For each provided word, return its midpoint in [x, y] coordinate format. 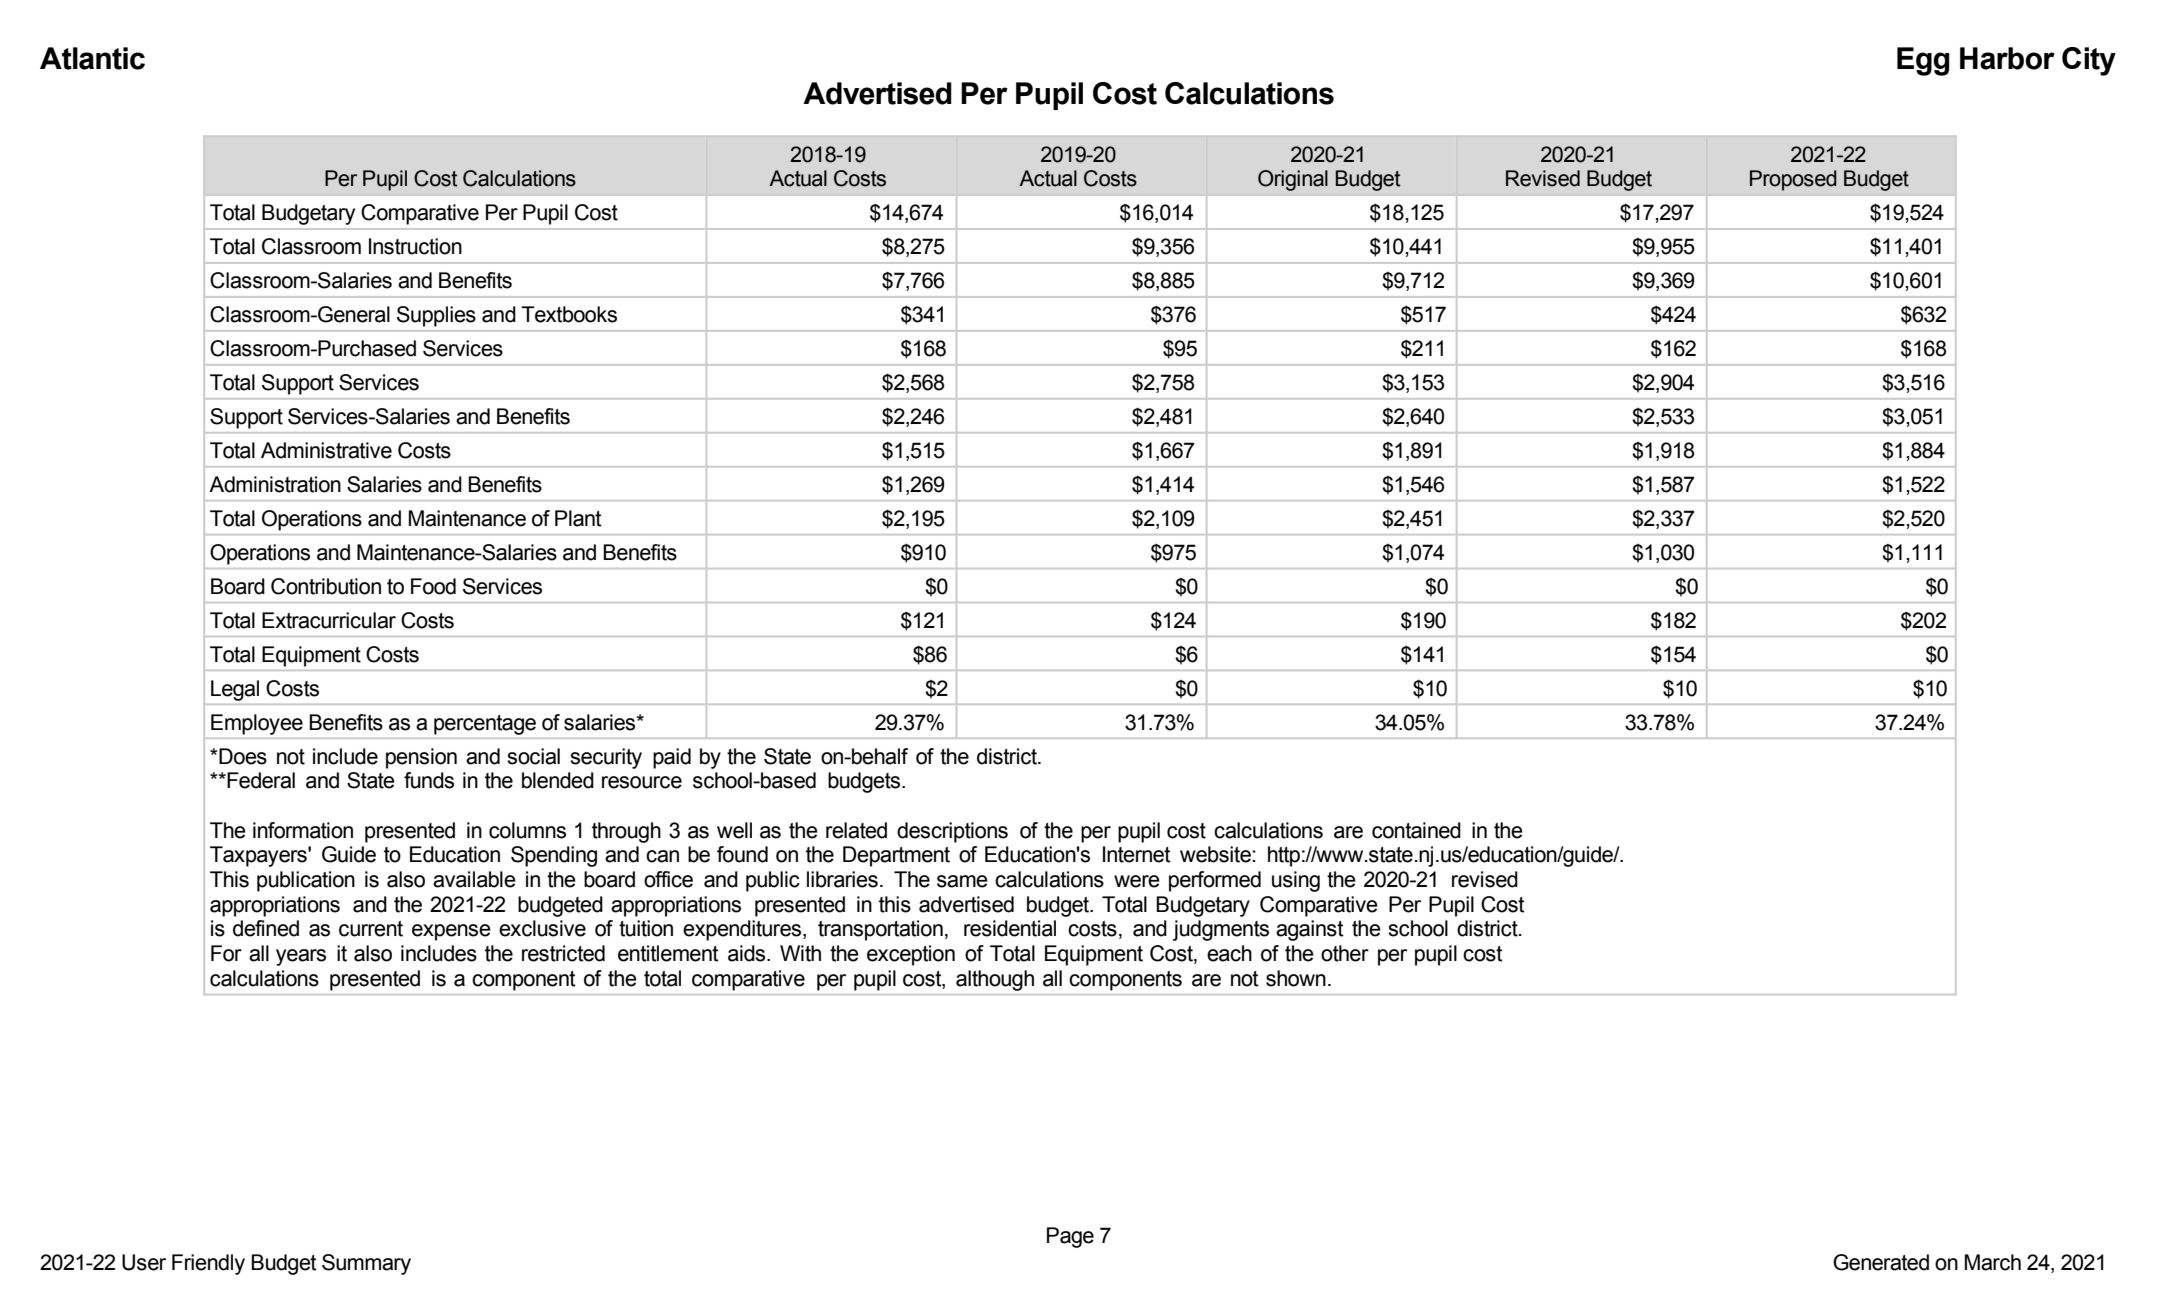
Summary [366, 1264]
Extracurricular [329, 620]
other [1345, 953]
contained [1416, 830]
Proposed [1793, 180]
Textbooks [569, 314]
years [301, 957]
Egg [1923, 61]
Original [1293, 180]
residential [1010, 928]
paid [672, 758]
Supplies [436, 316]
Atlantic [92, 58]
